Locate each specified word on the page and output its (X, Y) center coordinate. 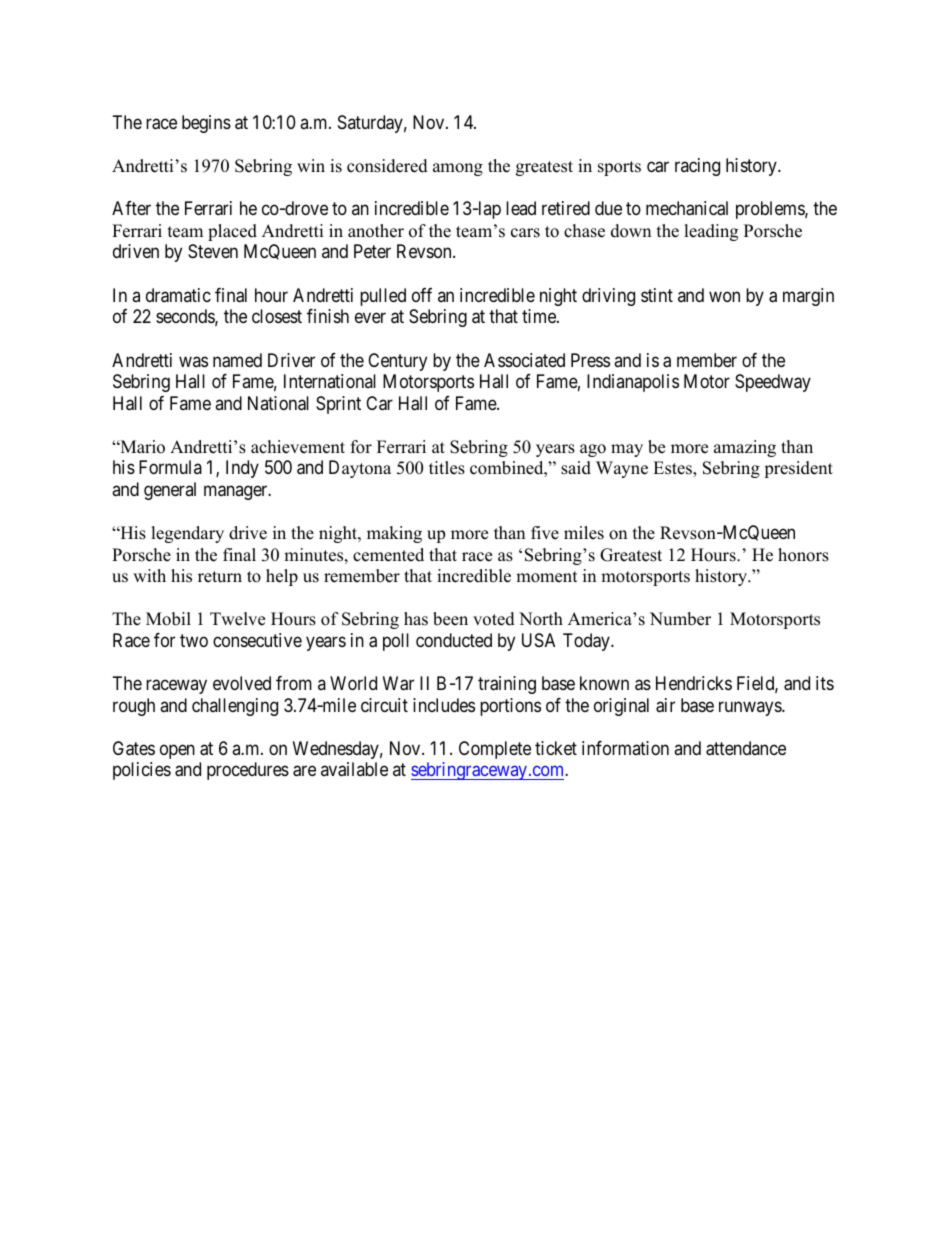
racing (697, 167)
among (458, 169)
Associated (524, 360)
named (237, 360)
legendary (187, 534)
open (177, 751)
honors (803, 555)
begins (206, 124)
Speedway (773, 383)
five (545, 533)
